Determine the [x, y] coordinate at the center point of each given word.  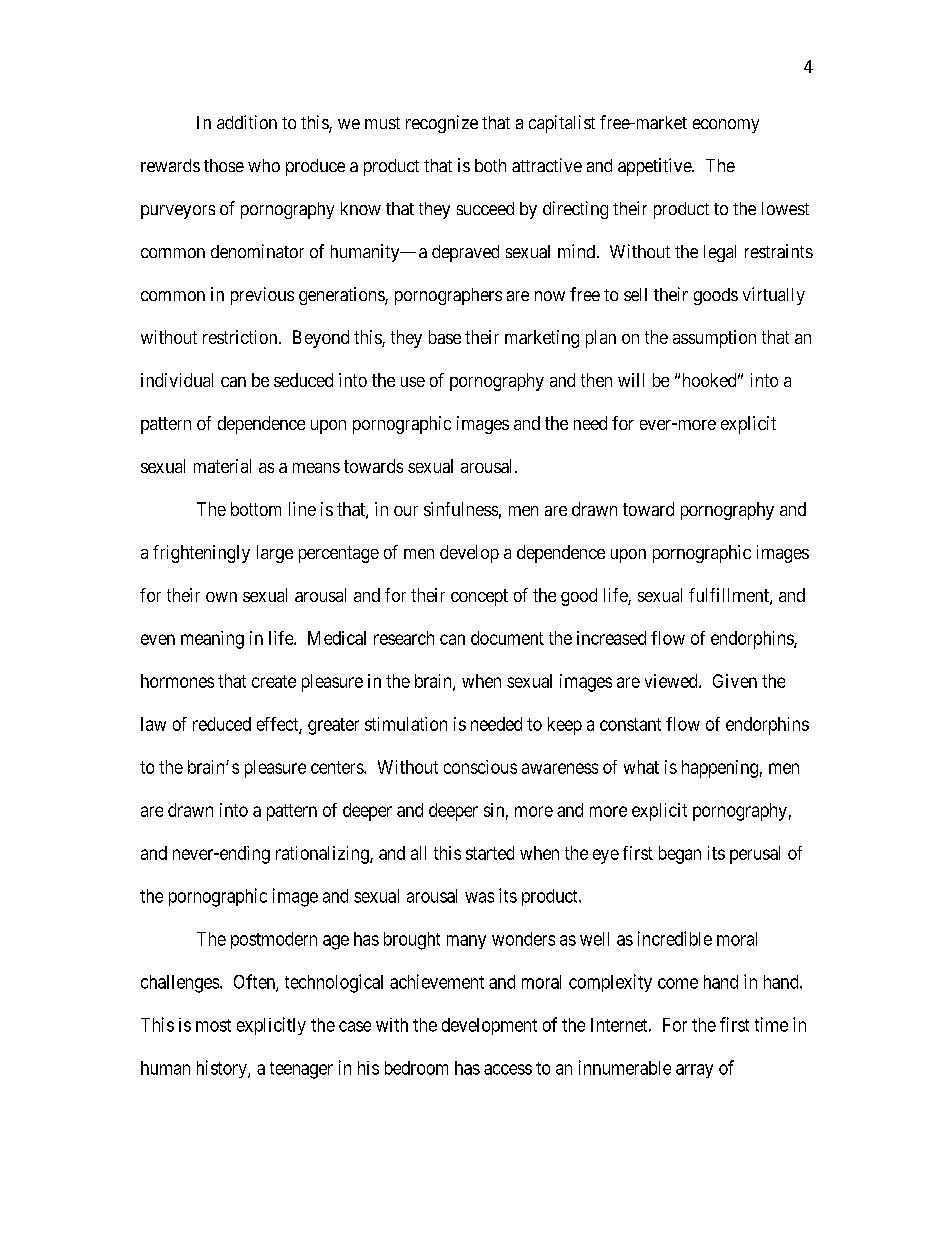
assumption [714, 339]
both [490, 165]
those [224, 165]
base [445, 337]
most [213, 1025]
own [221, 597]
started [490, 853]
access [508, 1069]
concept [479, 597]
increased [611, 638]
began [680, 855]
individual [177, 380]
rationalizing [323, 855]
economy [726, 126]
